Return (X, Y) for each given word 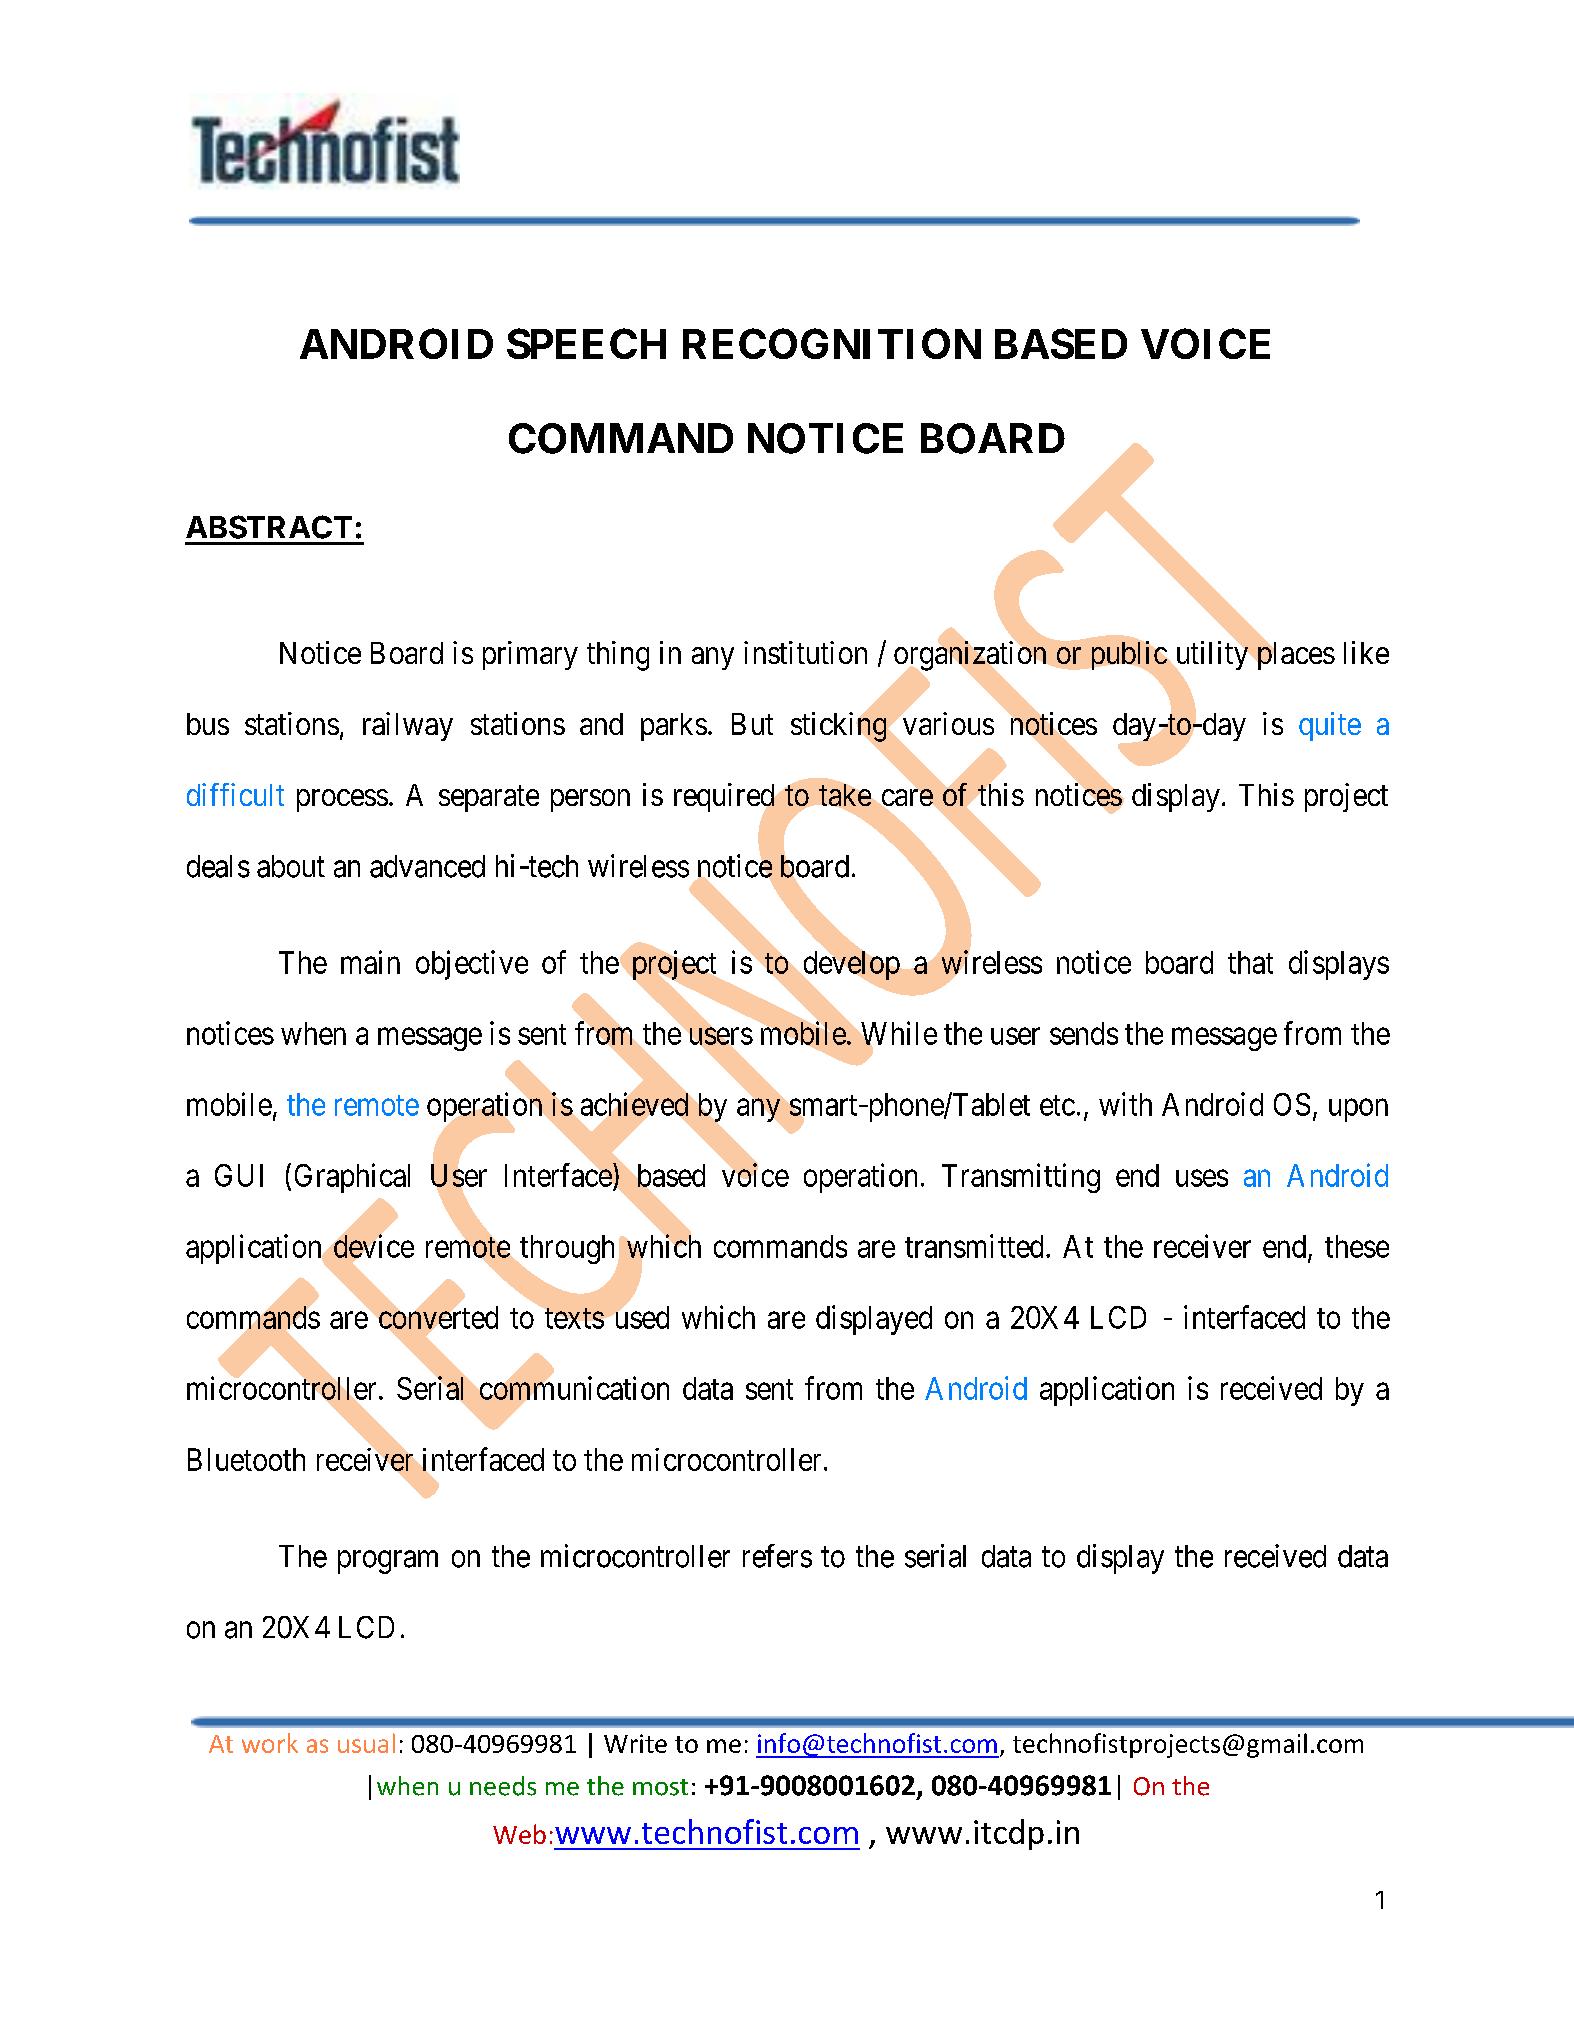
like (1366, 652)
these (1357, 1246)
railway (408, 726)
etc (1057, 1105)
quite (1330, 726)
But (752, 724)
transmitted (974, 1246)
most (660, 1787)
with (1125, 1104)
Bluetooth (246, 1459)
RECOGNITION (832, 343)
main (370, 962)
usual (366, 1743)
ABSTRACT (269, 527)
